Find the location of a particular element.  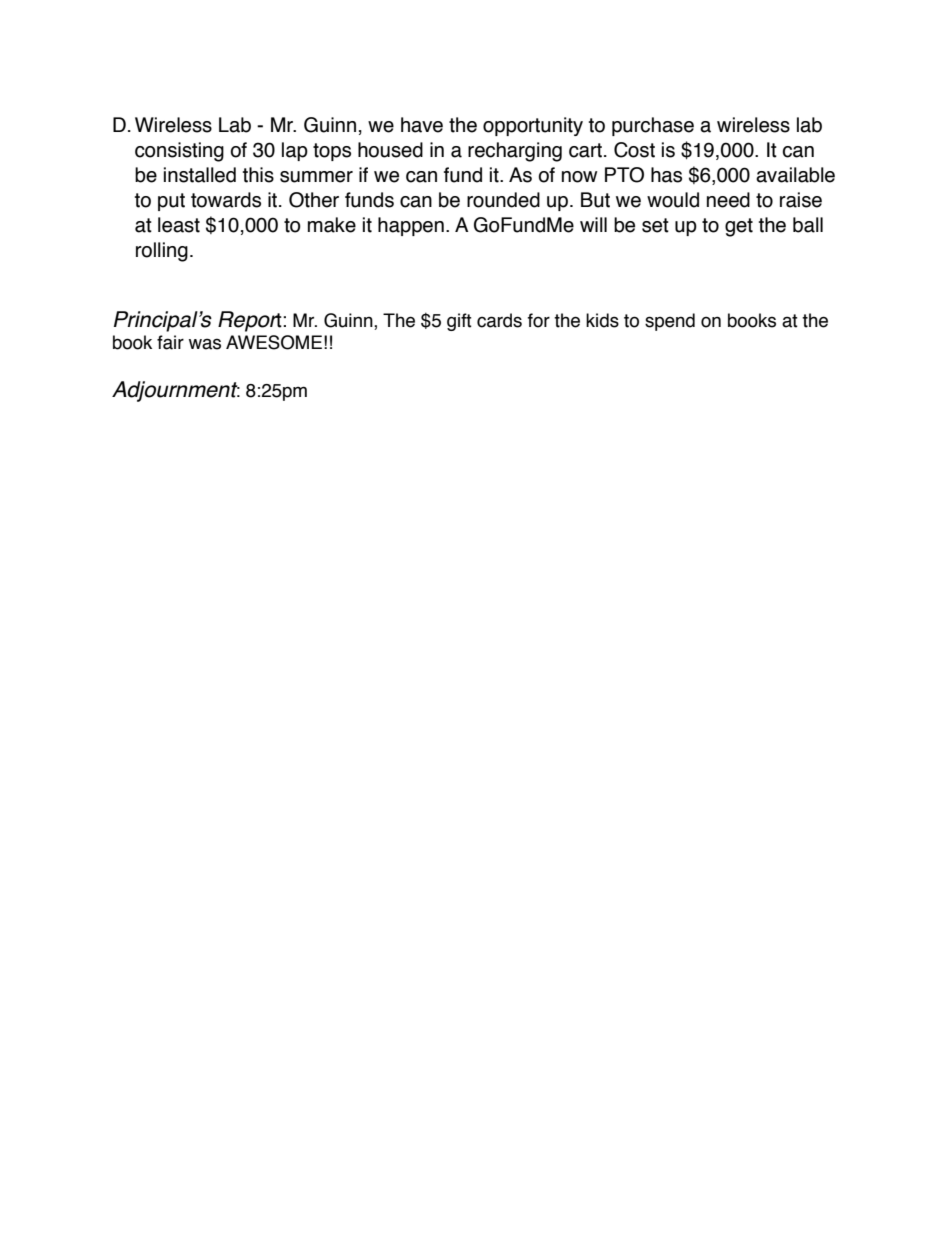

cards is located at coordinates (499, 320).
